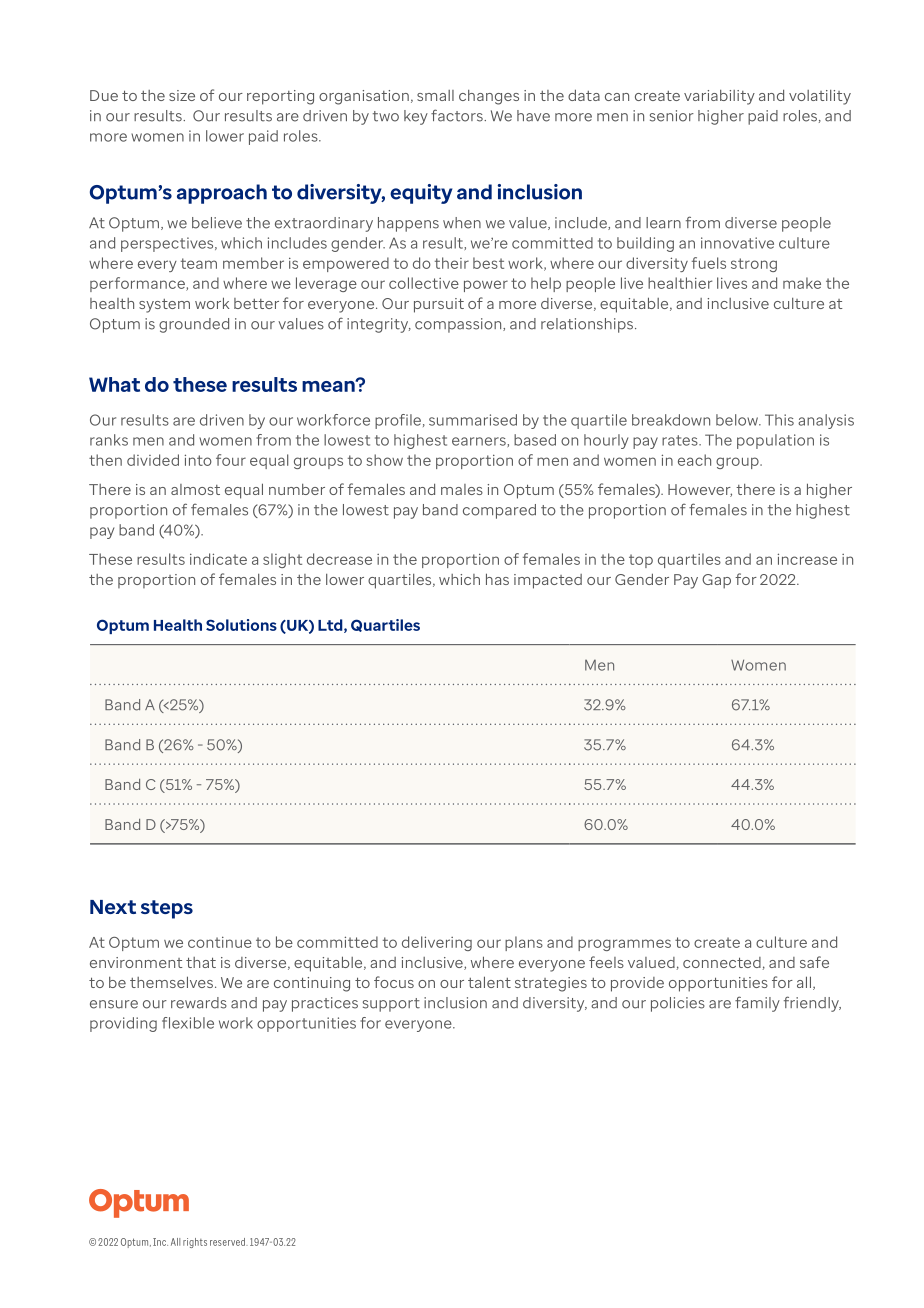 This screenshot has height=1308, width=924. I want to click on factors, so click(458, 115).
